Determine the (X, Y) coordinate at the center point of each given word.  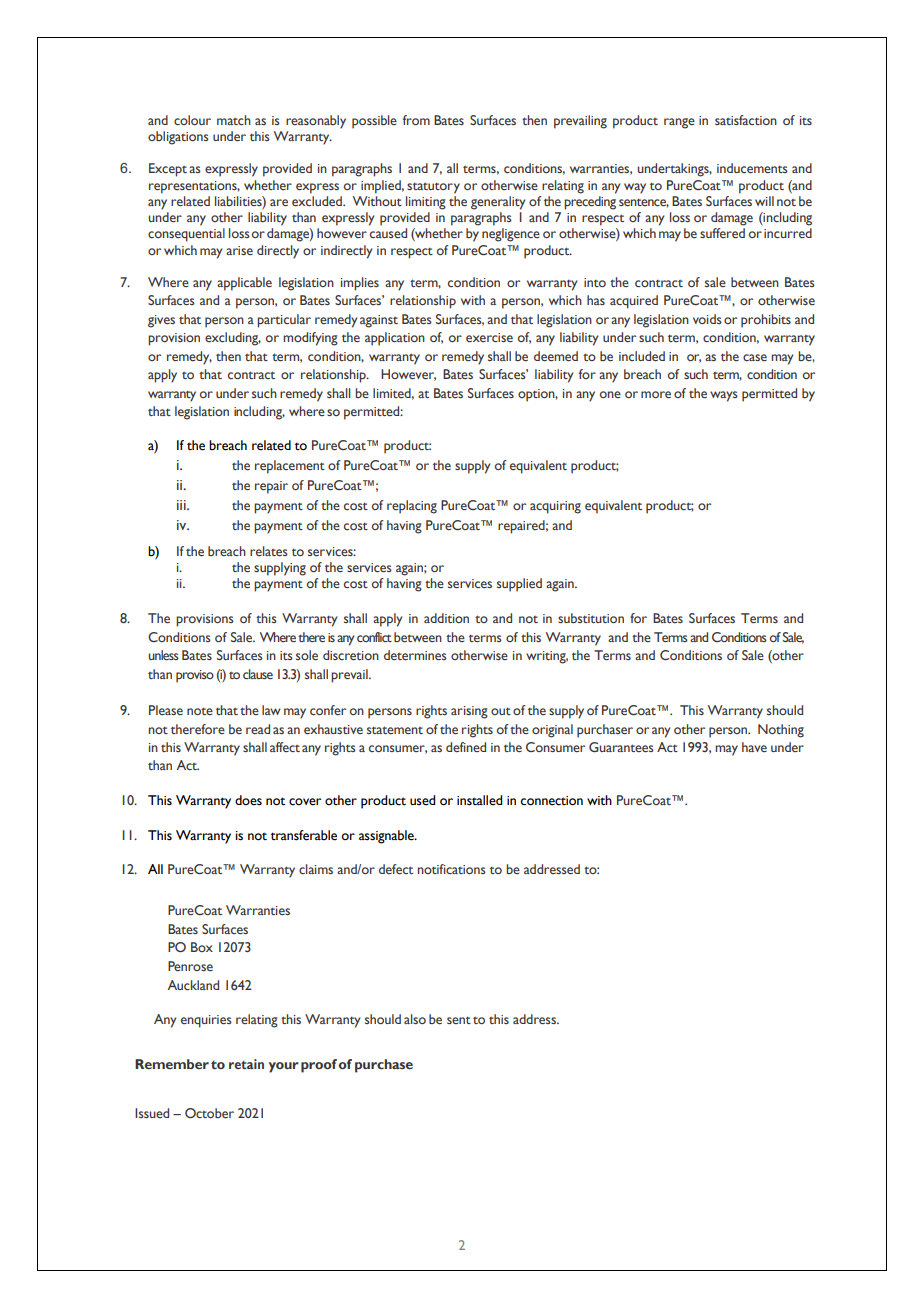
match (234, 120)
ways (724, 396)
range (679, 123)
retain (246, 1064)
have (754, 747)
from (416, 120)
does (248, 800)
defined (466, 747)
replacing (412, 507)
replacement (290, 467)
